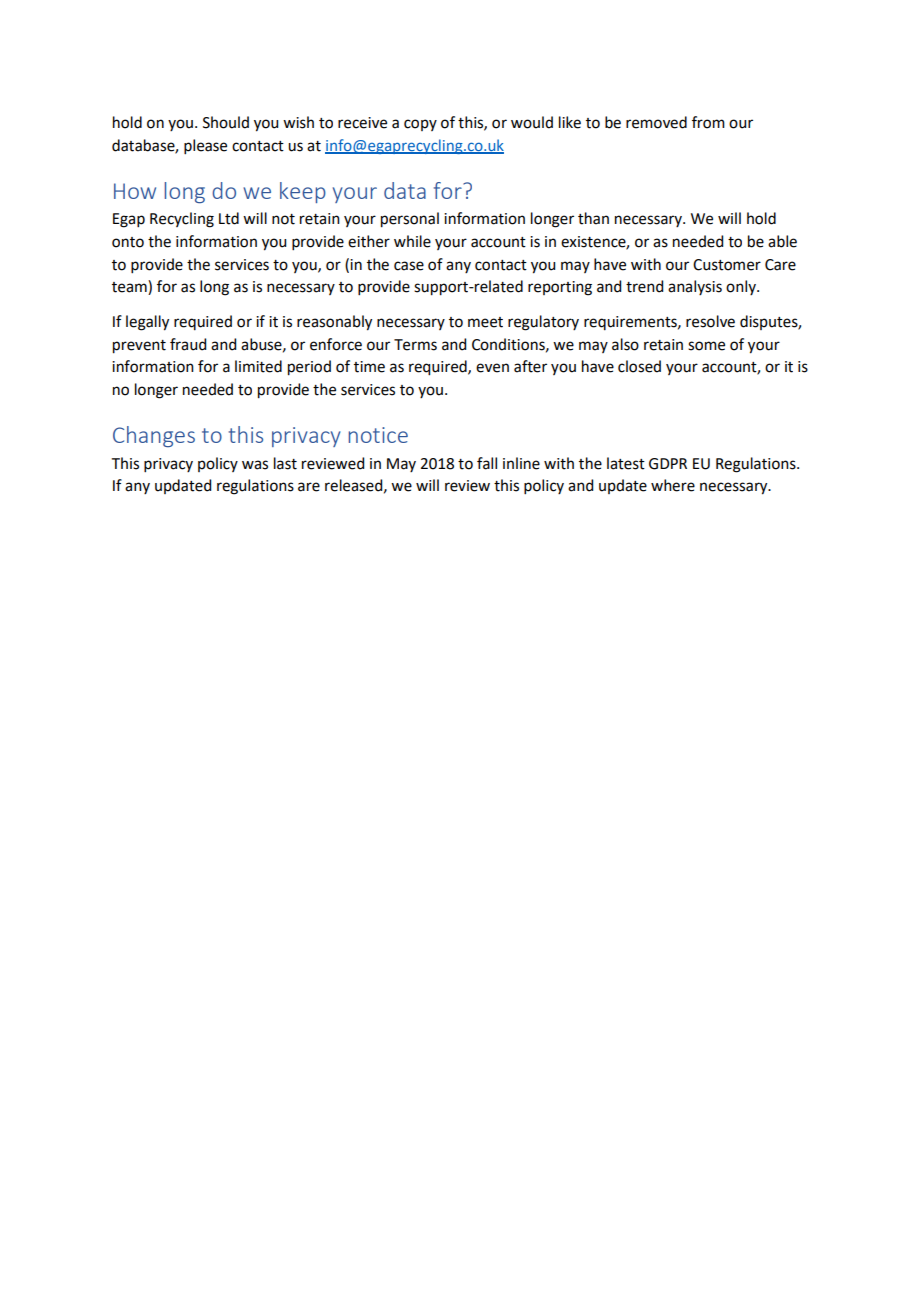 This image has height=1308, width=924. What do you see at coordinates (229, 218) in the image?
I see `Ltd` at bounding box center [229, 218].
